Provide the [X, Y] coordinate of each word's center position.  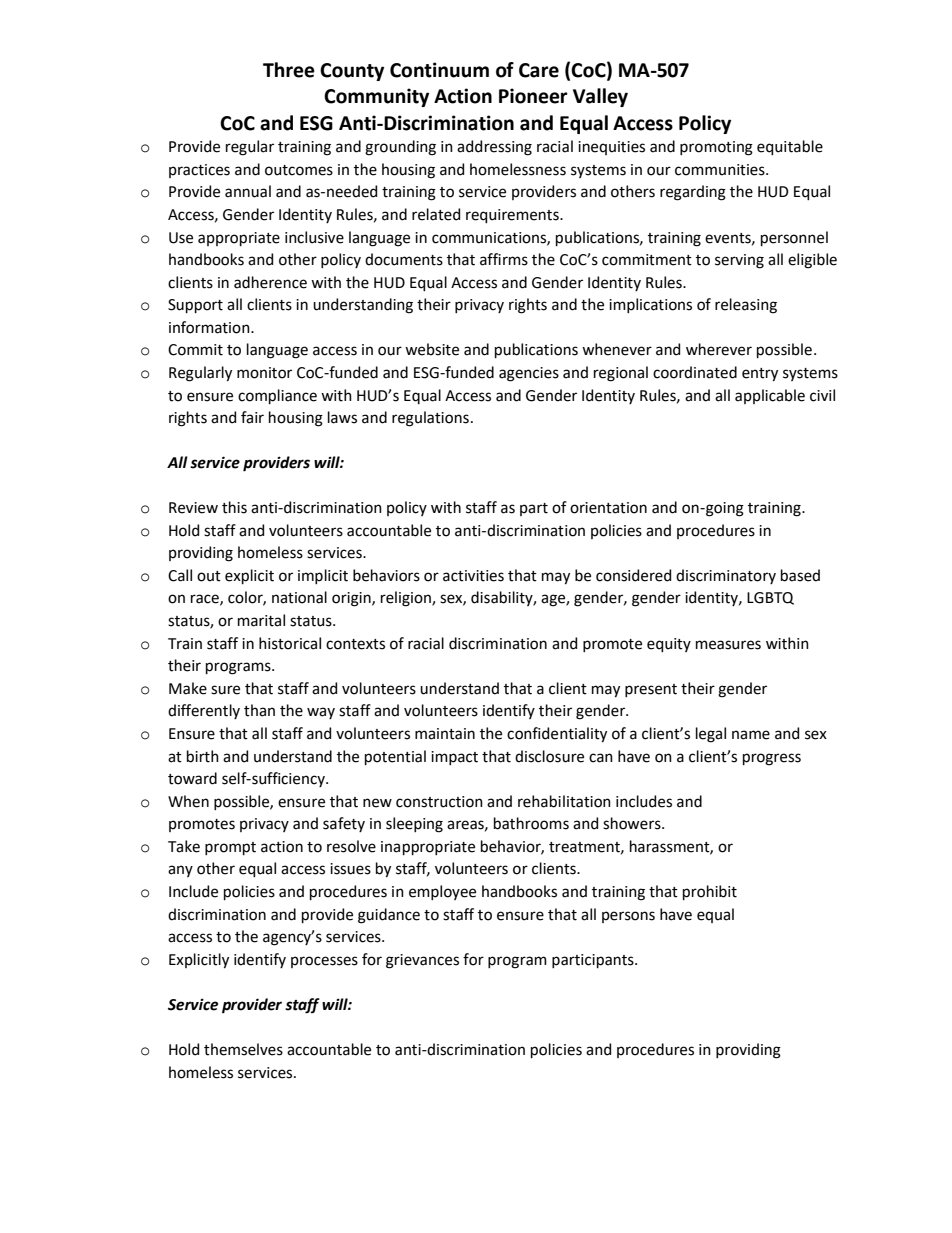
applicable [770, 396]
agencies [529, 374]
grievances [422, 961]
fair [252, 417]
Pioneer [533, 96]
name [751, 735]
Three [289, 70]
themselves [243, 1049]
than [259, 710]
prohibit [710, 892]
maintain [445, 734]
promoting [716, 148]
